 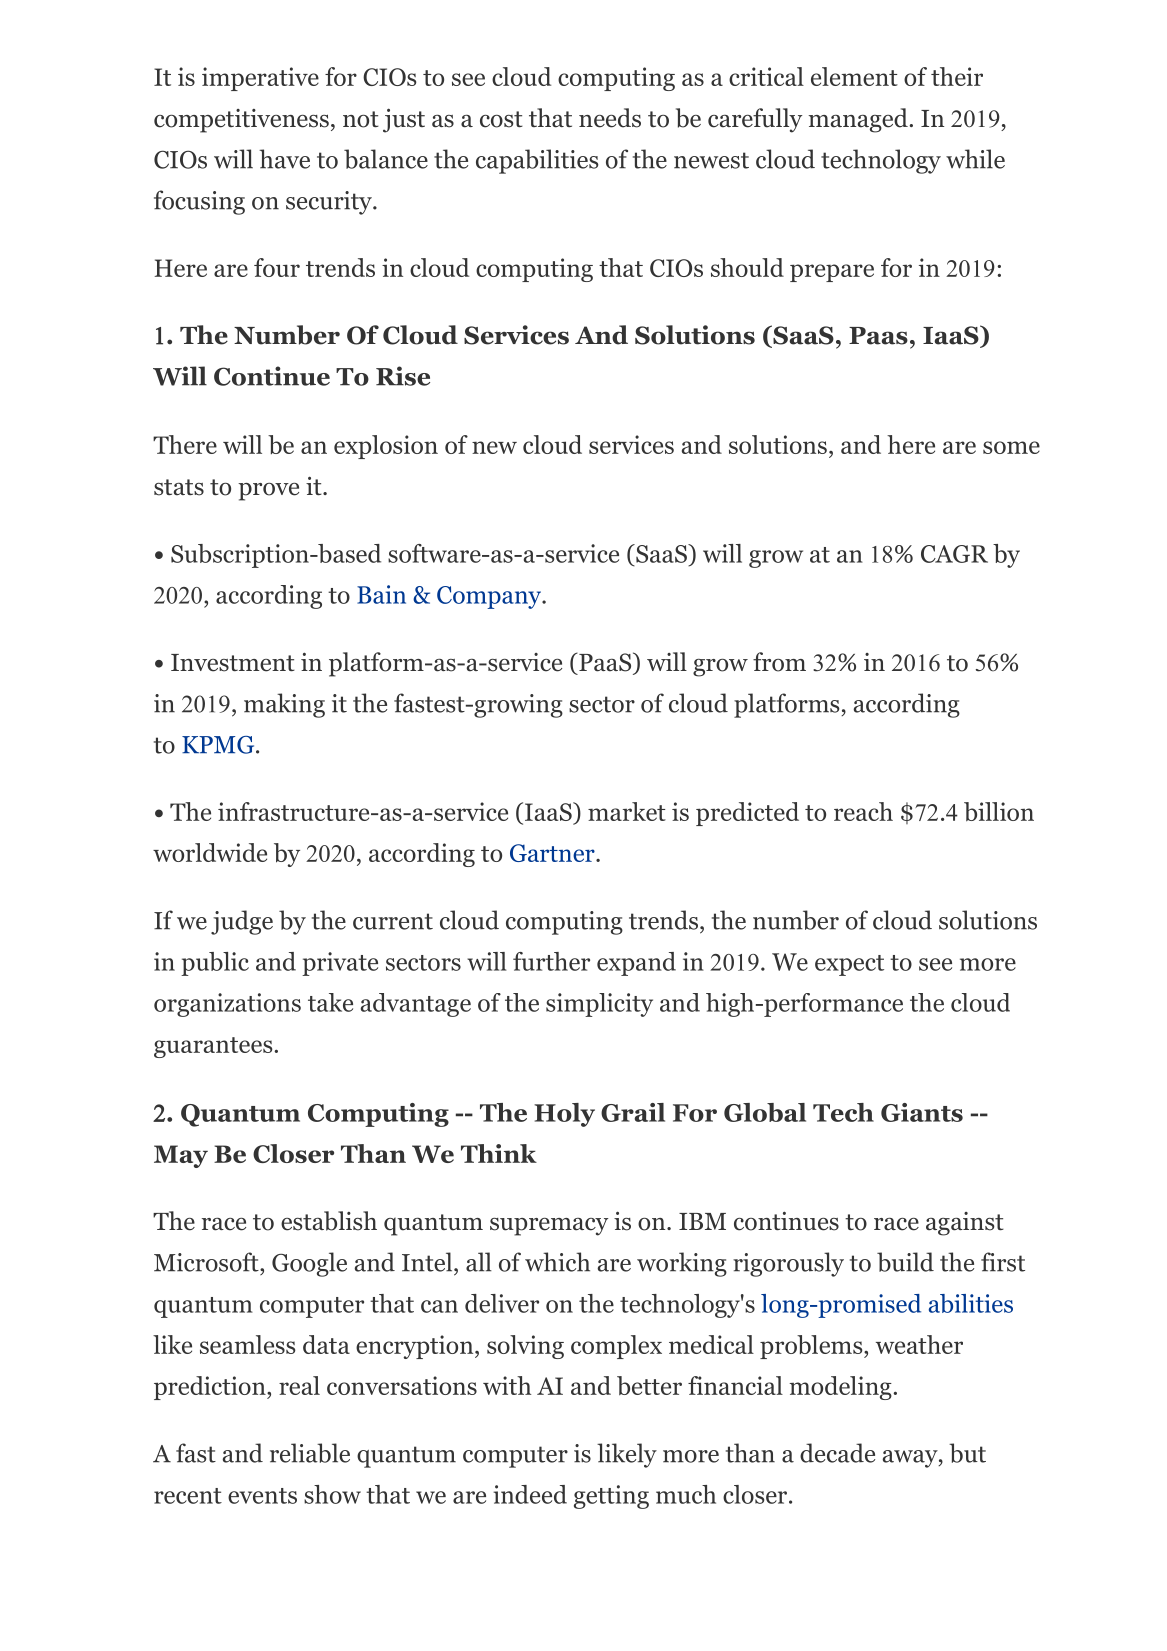 What do you see at coordinates (610, 118) in the screenshot?
I see `needs` at bounding box center [610, 118].
